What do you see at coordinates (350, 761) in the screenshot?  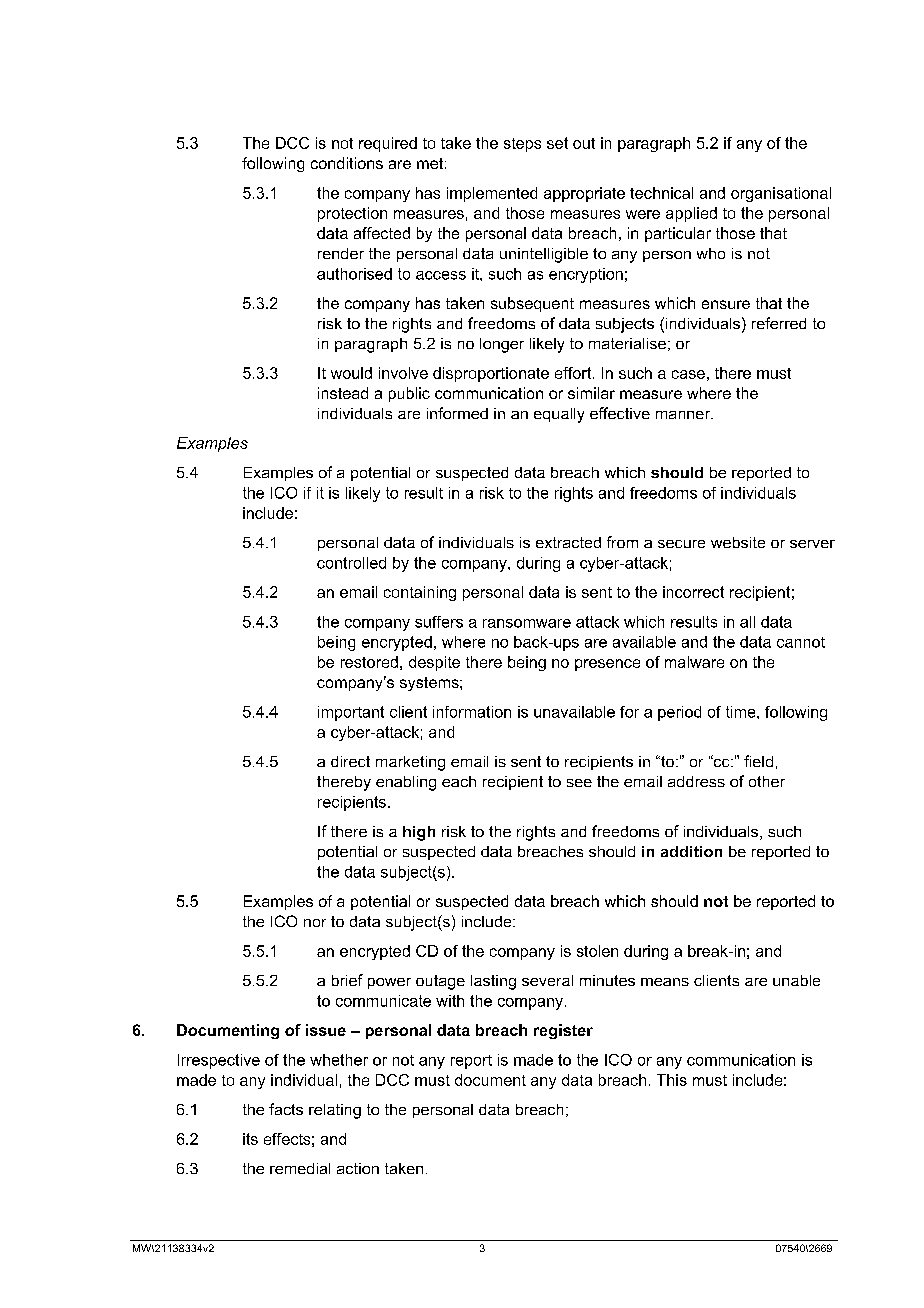 I see `direct` at bounding box center [350, 761].
